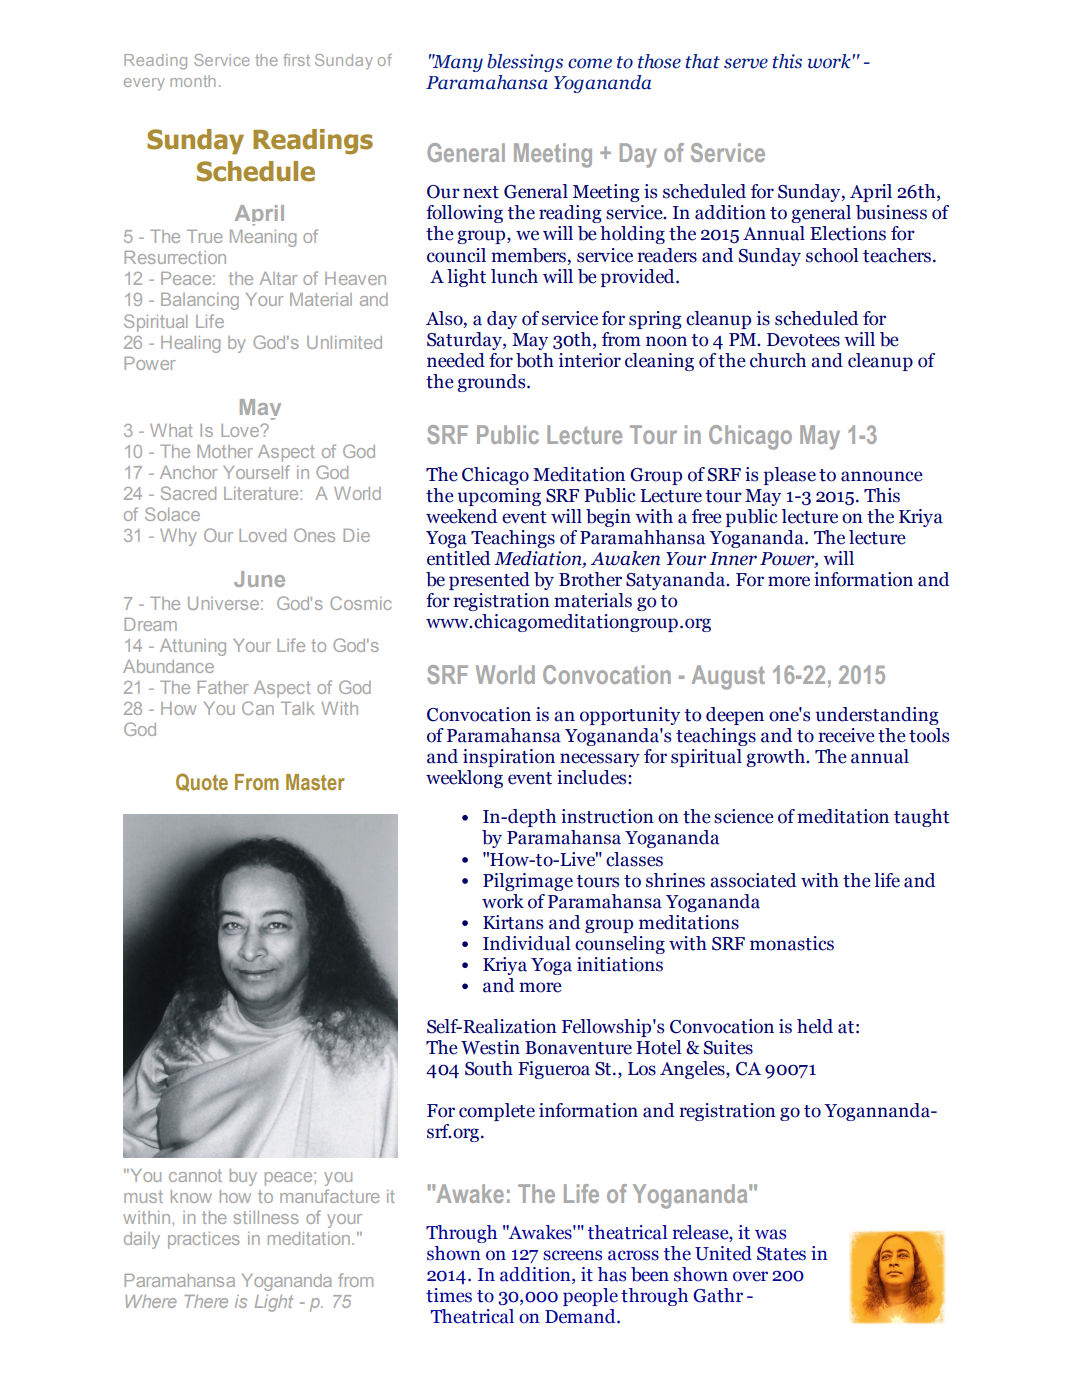  I want to click on Pilgrimage, so click(528, 882).
